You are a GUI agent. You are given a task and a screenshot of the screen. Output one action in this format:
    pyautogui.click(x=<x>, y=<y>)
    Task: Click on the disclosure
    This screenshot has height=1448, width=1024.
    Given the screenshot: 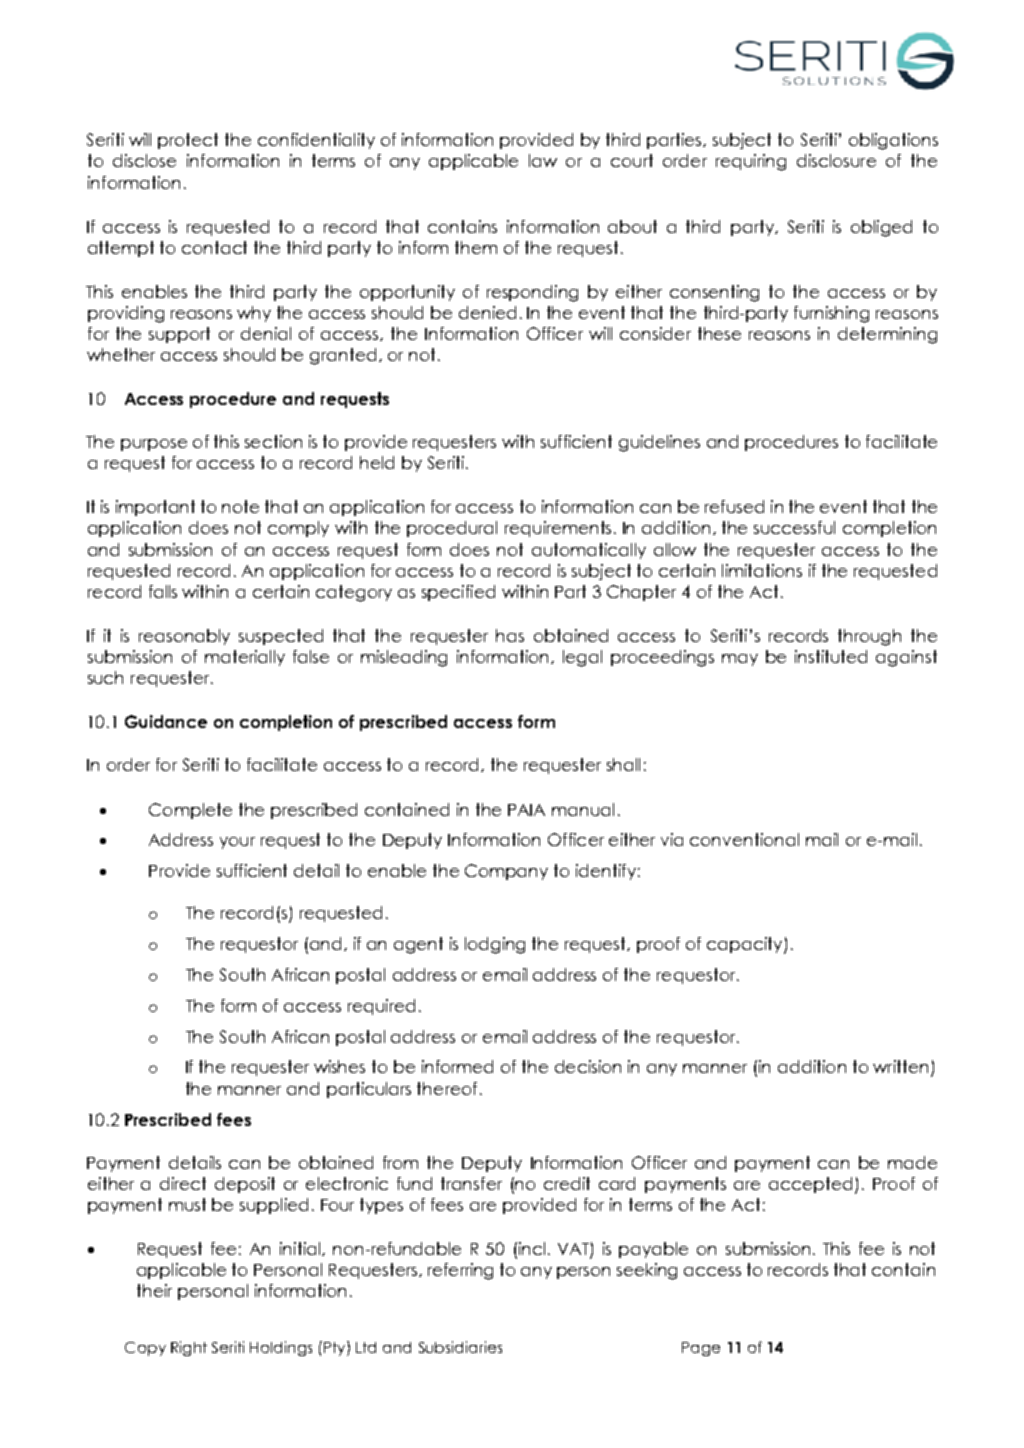 What is the action you would take?
    pyautogui.click(x=836, y=160)
